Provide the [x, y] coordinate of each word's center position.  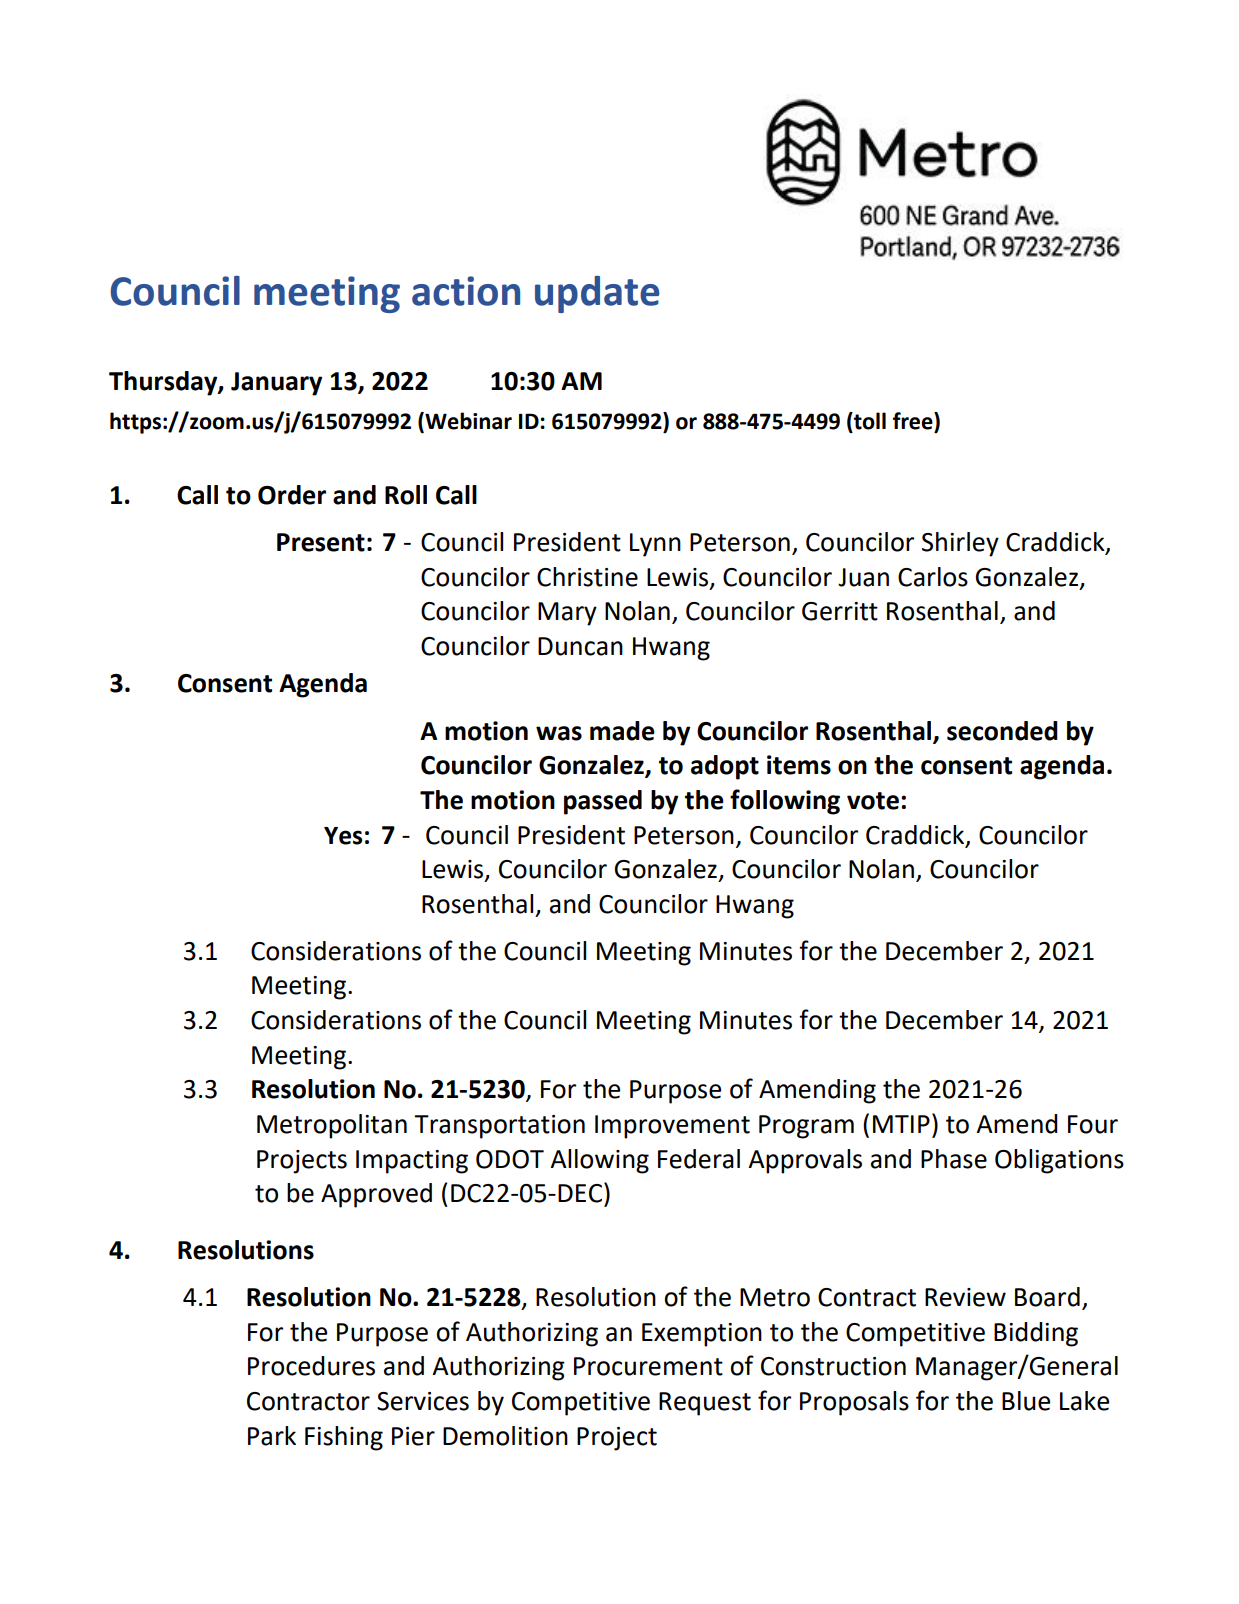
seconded [1002, 731]
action [466, 291]
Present [321, 542]
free [914, 422]
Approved [376, 1195]
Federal [699, 1159]
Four [1093, 1124]
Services [423, 1401]
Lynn [655, 545]
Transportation [499, 1127]
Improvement [672, 1127]
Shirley [960, 544]
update [597, 294]
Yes [343, 836]
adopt [725, 767]
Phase [954, 1159]
